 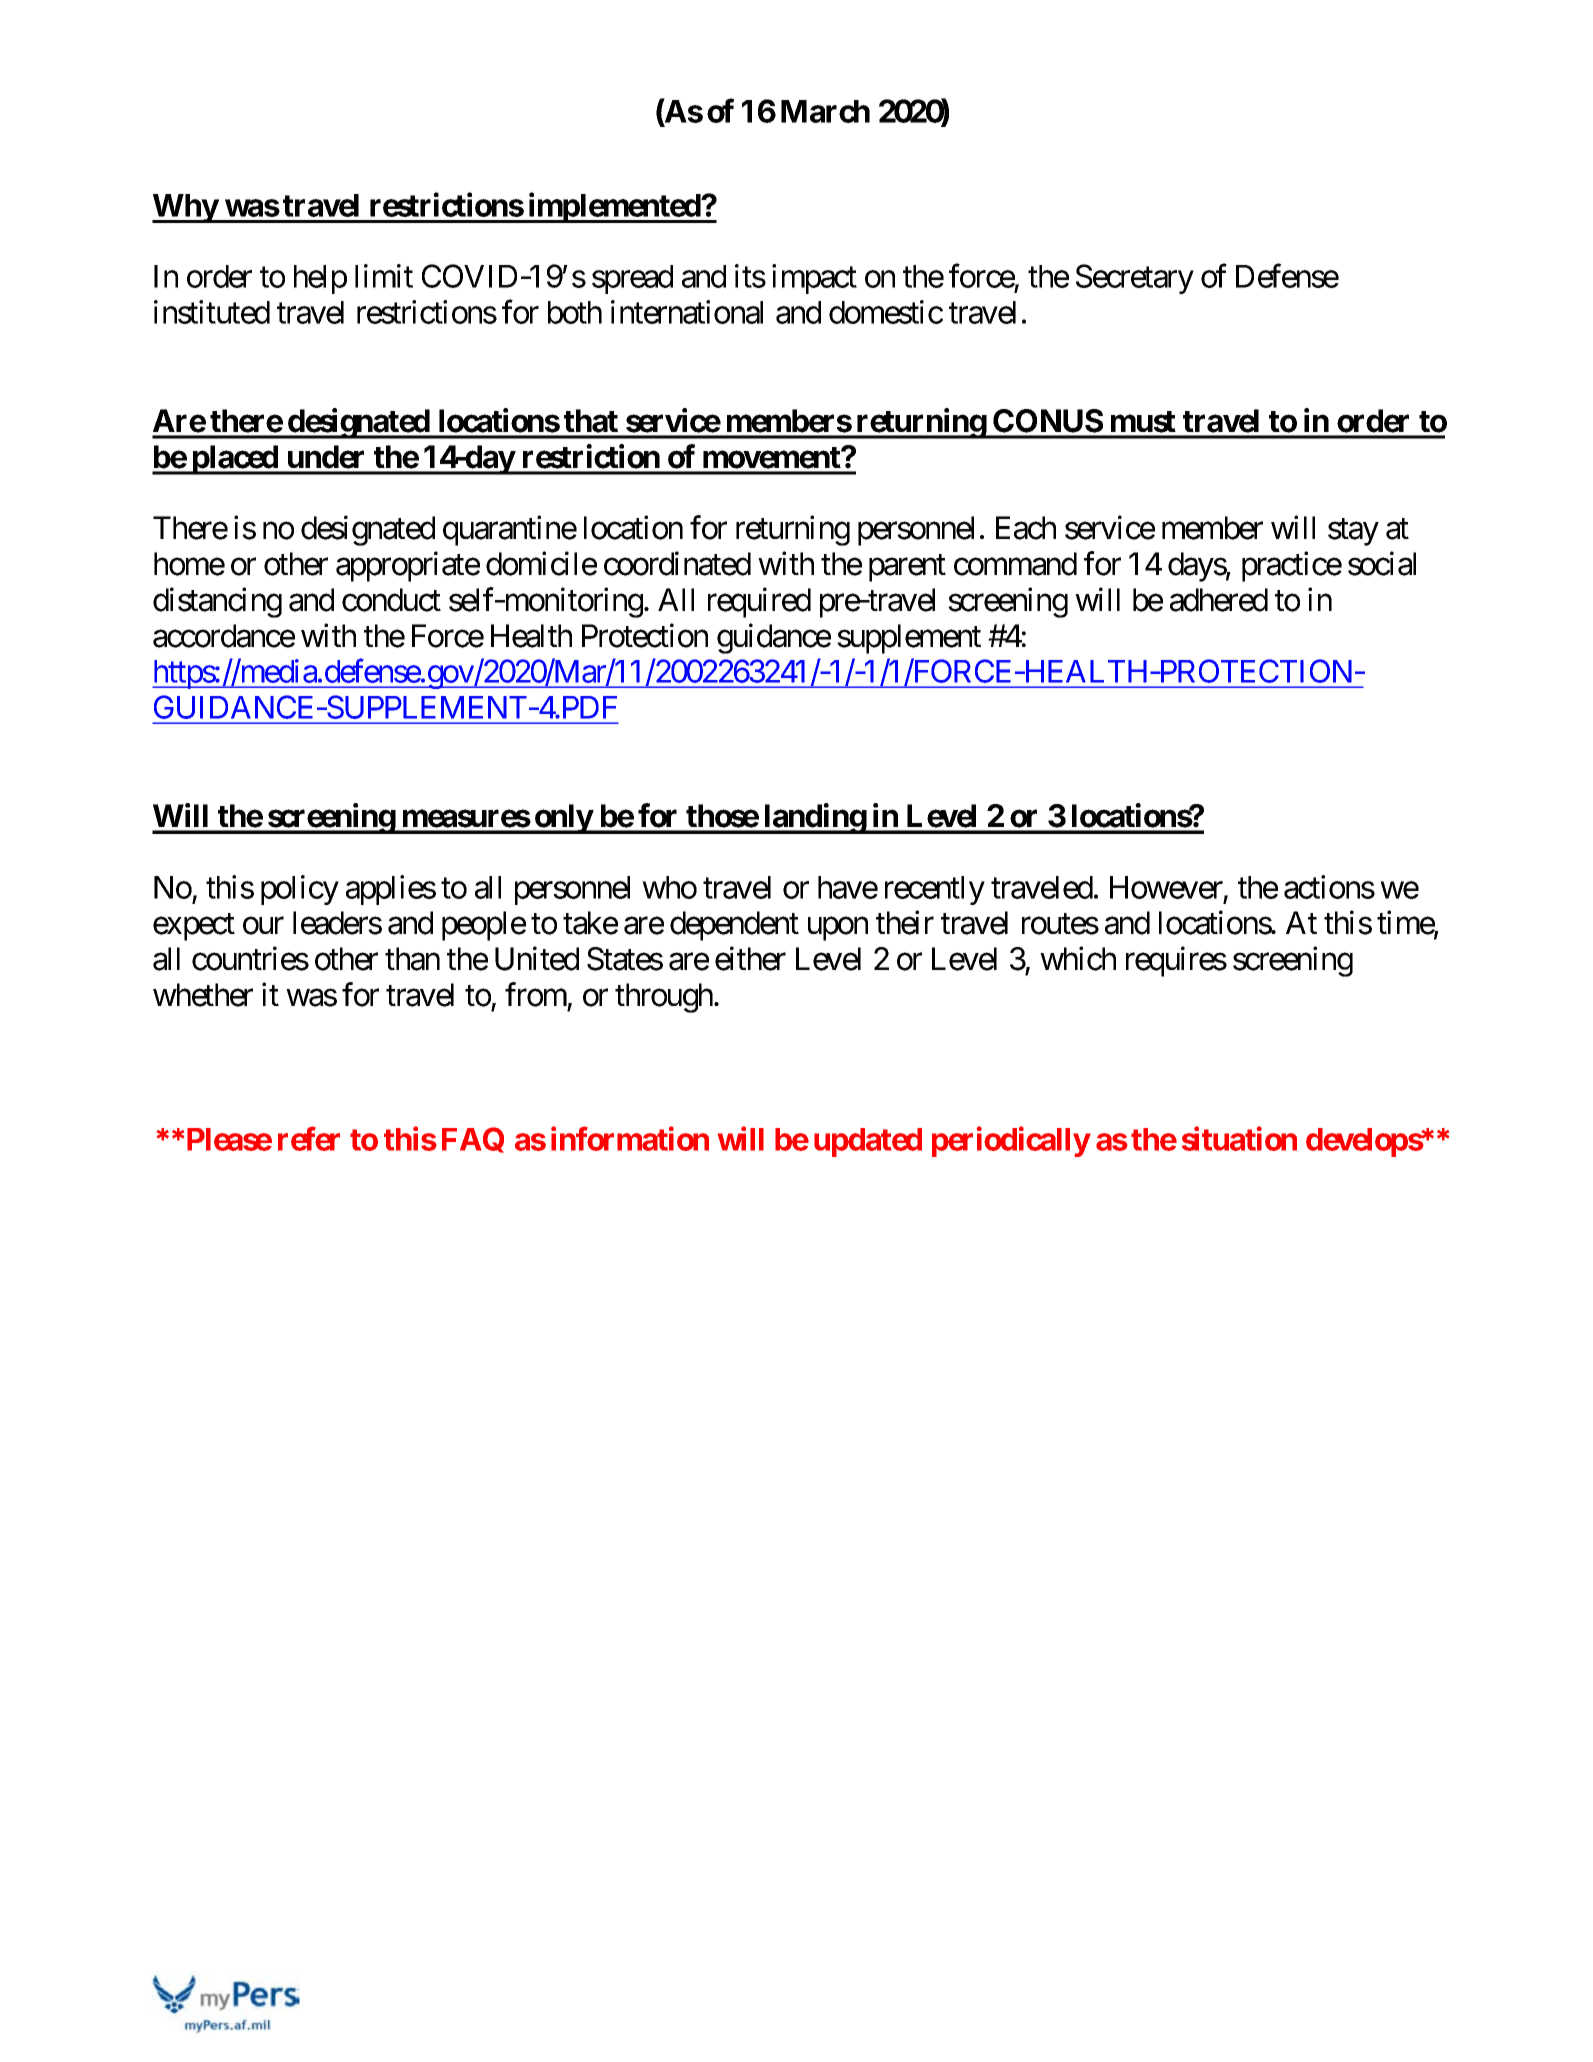 What do you see at coordinates (868, 1142) in the document?
I see `updated` at bounding box center [868, 1142].
